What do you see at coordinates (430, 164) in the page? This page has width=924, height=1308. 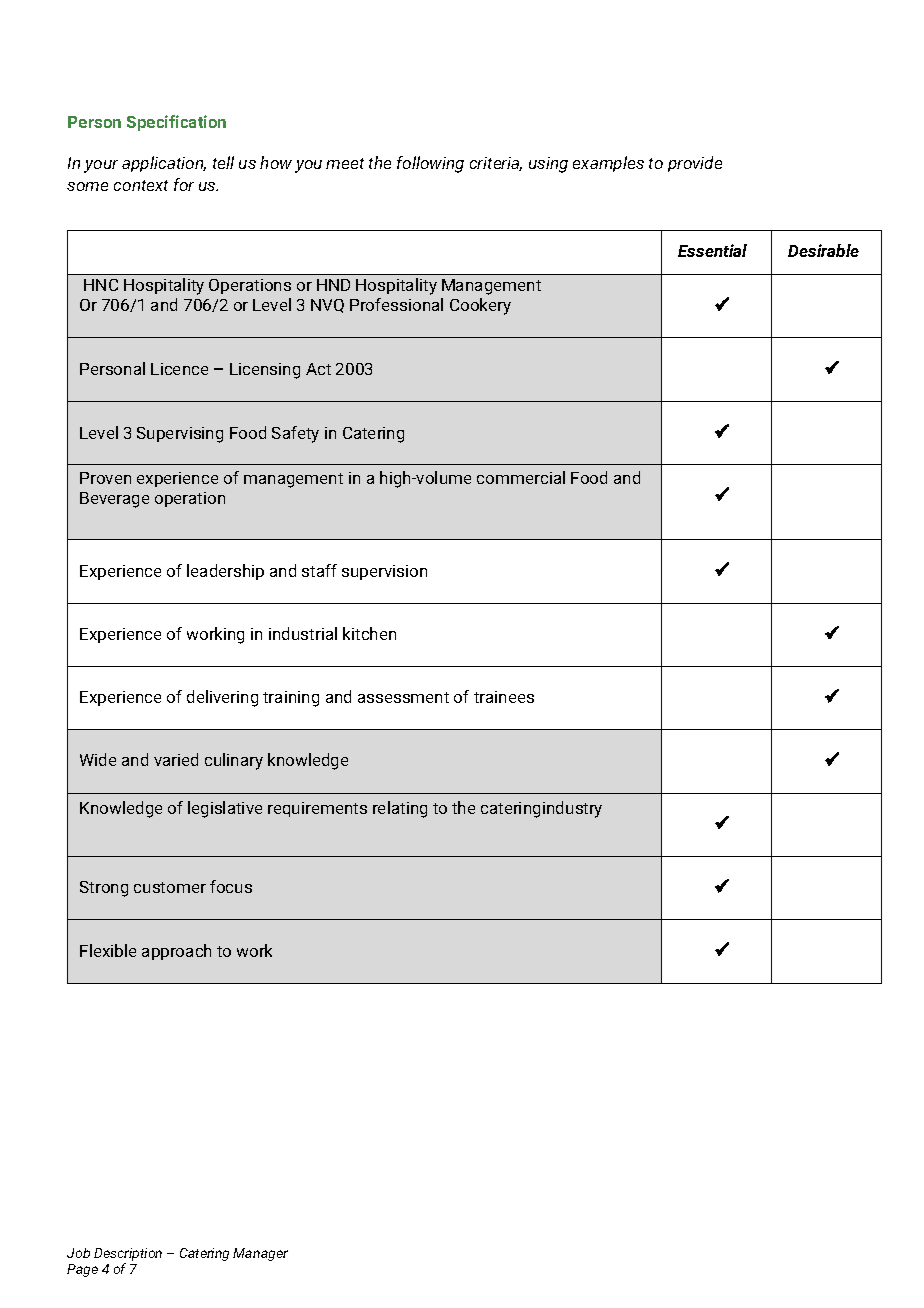 I see `following` at bounding box center [430, 164].
